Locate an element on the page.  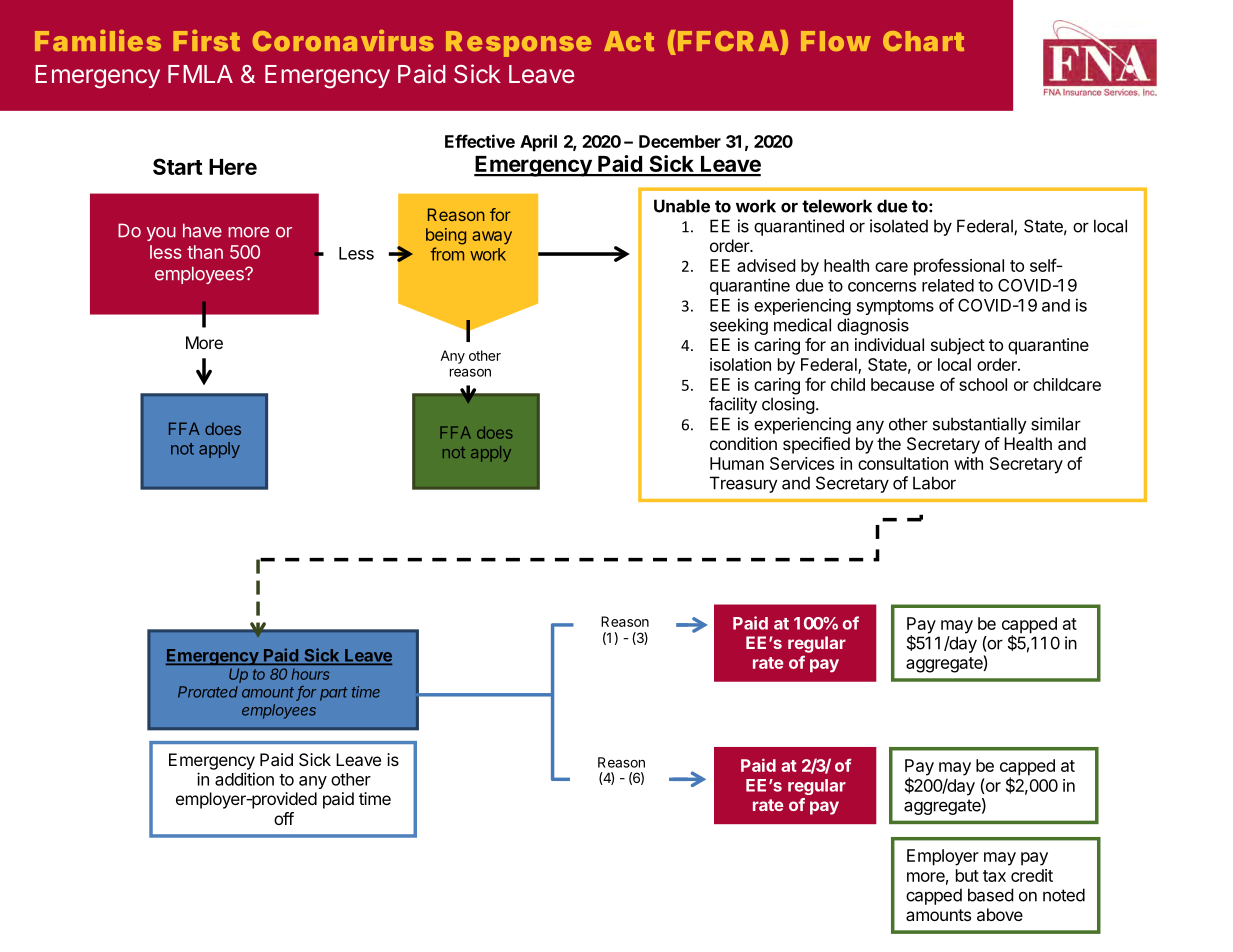
hours is located at coordinates (310, 674).
